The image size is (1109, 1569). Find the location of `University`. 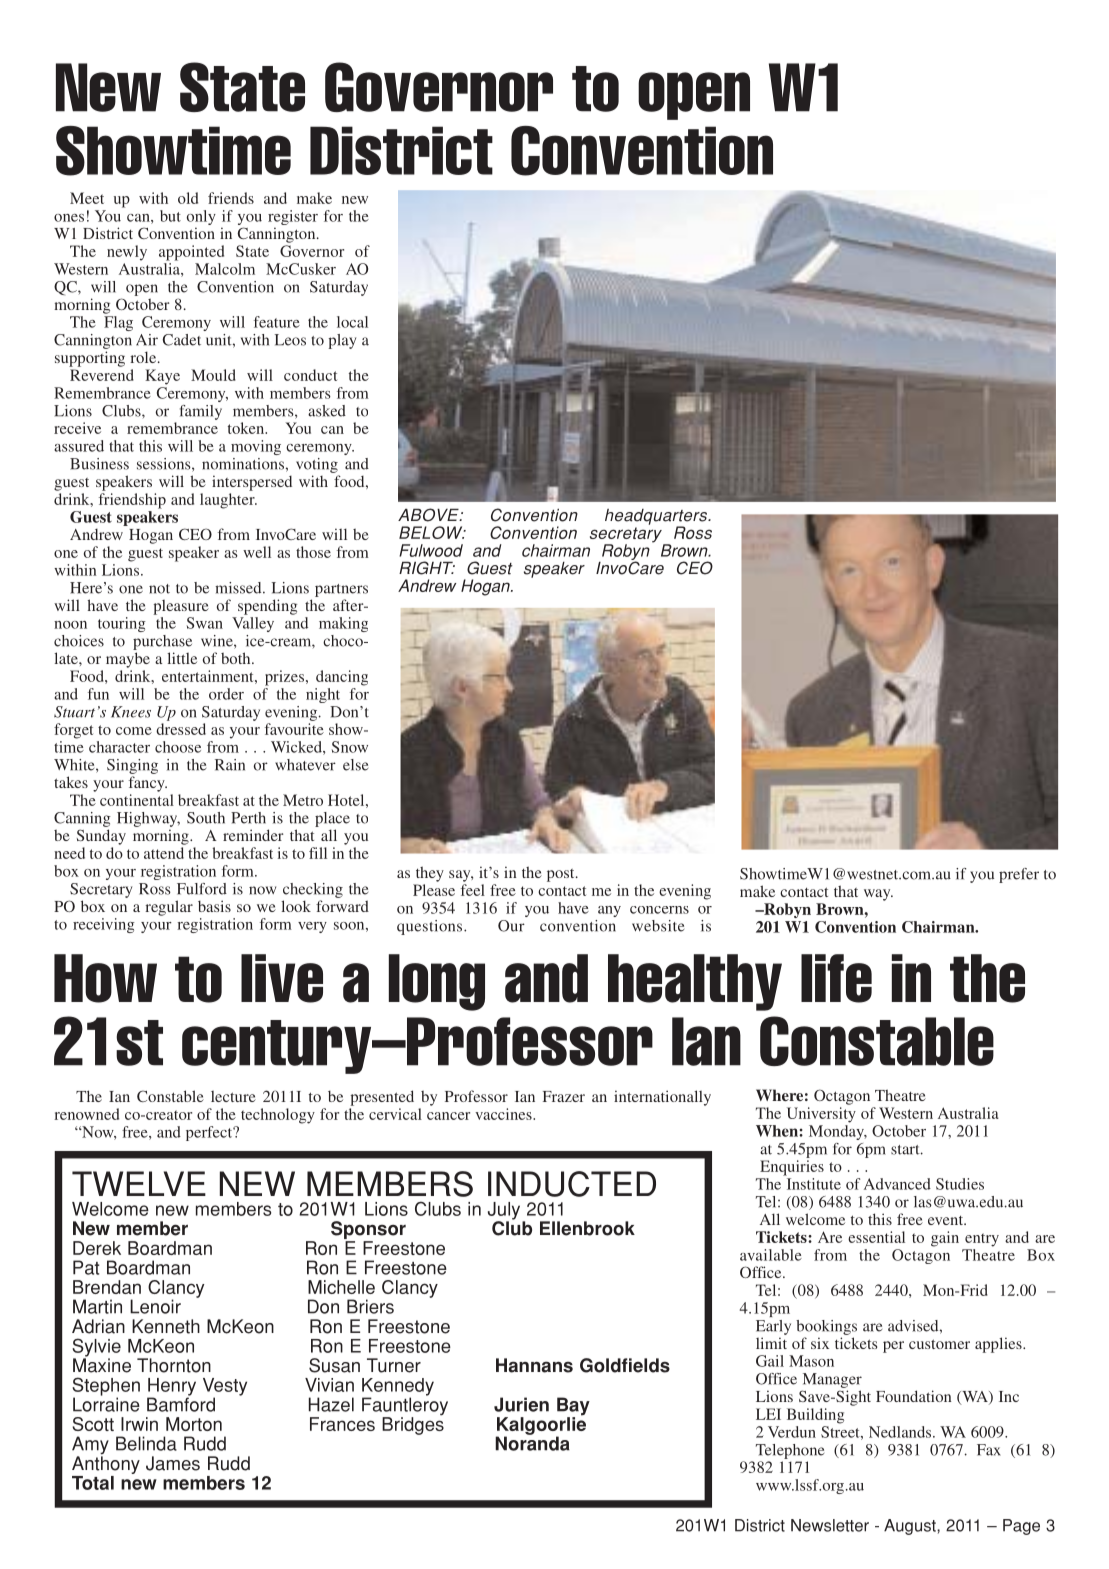

University is located at coordinates (821, 1115).
